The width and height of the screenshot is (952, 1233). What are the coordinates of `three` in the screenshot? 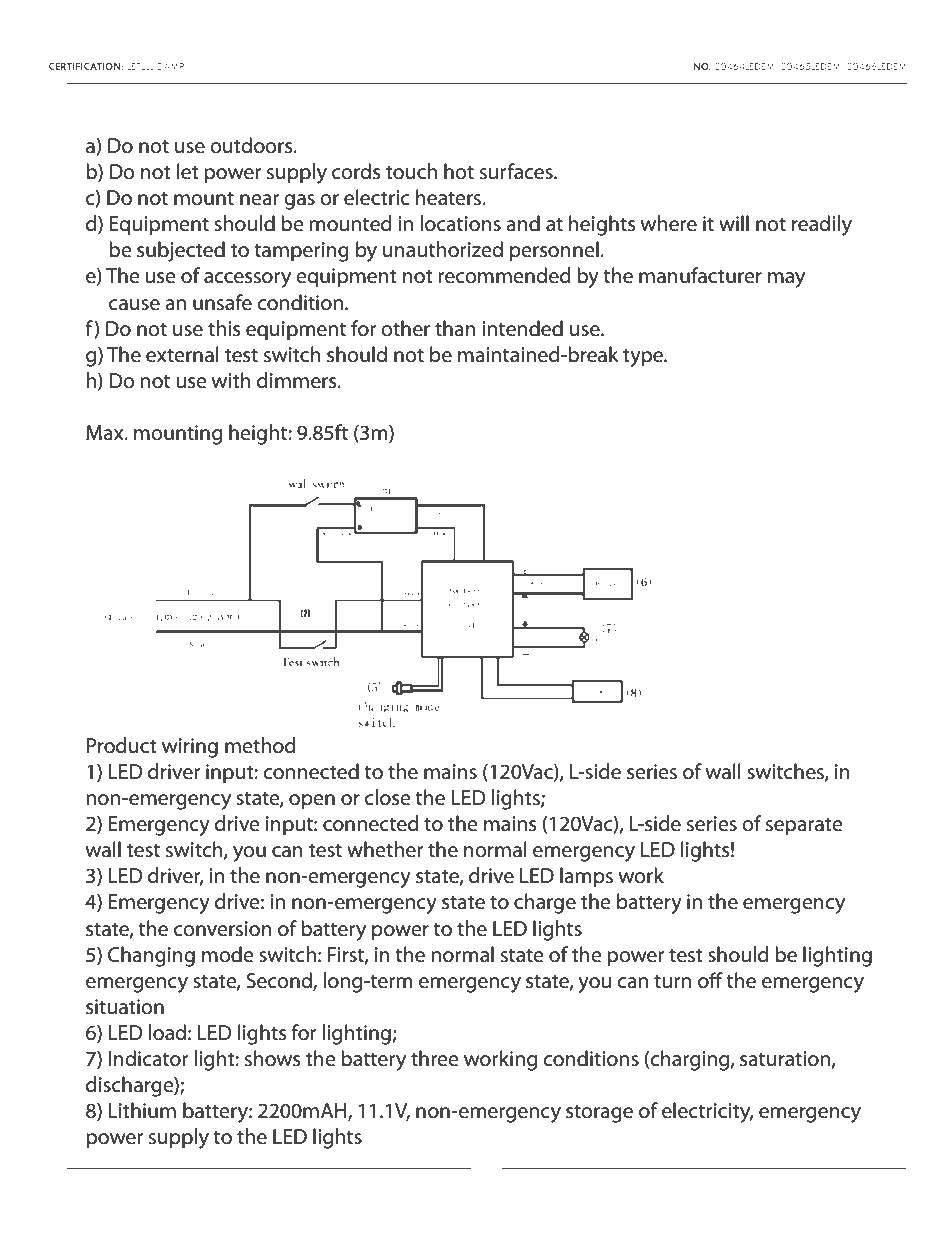 It's located at (435, 1058).
